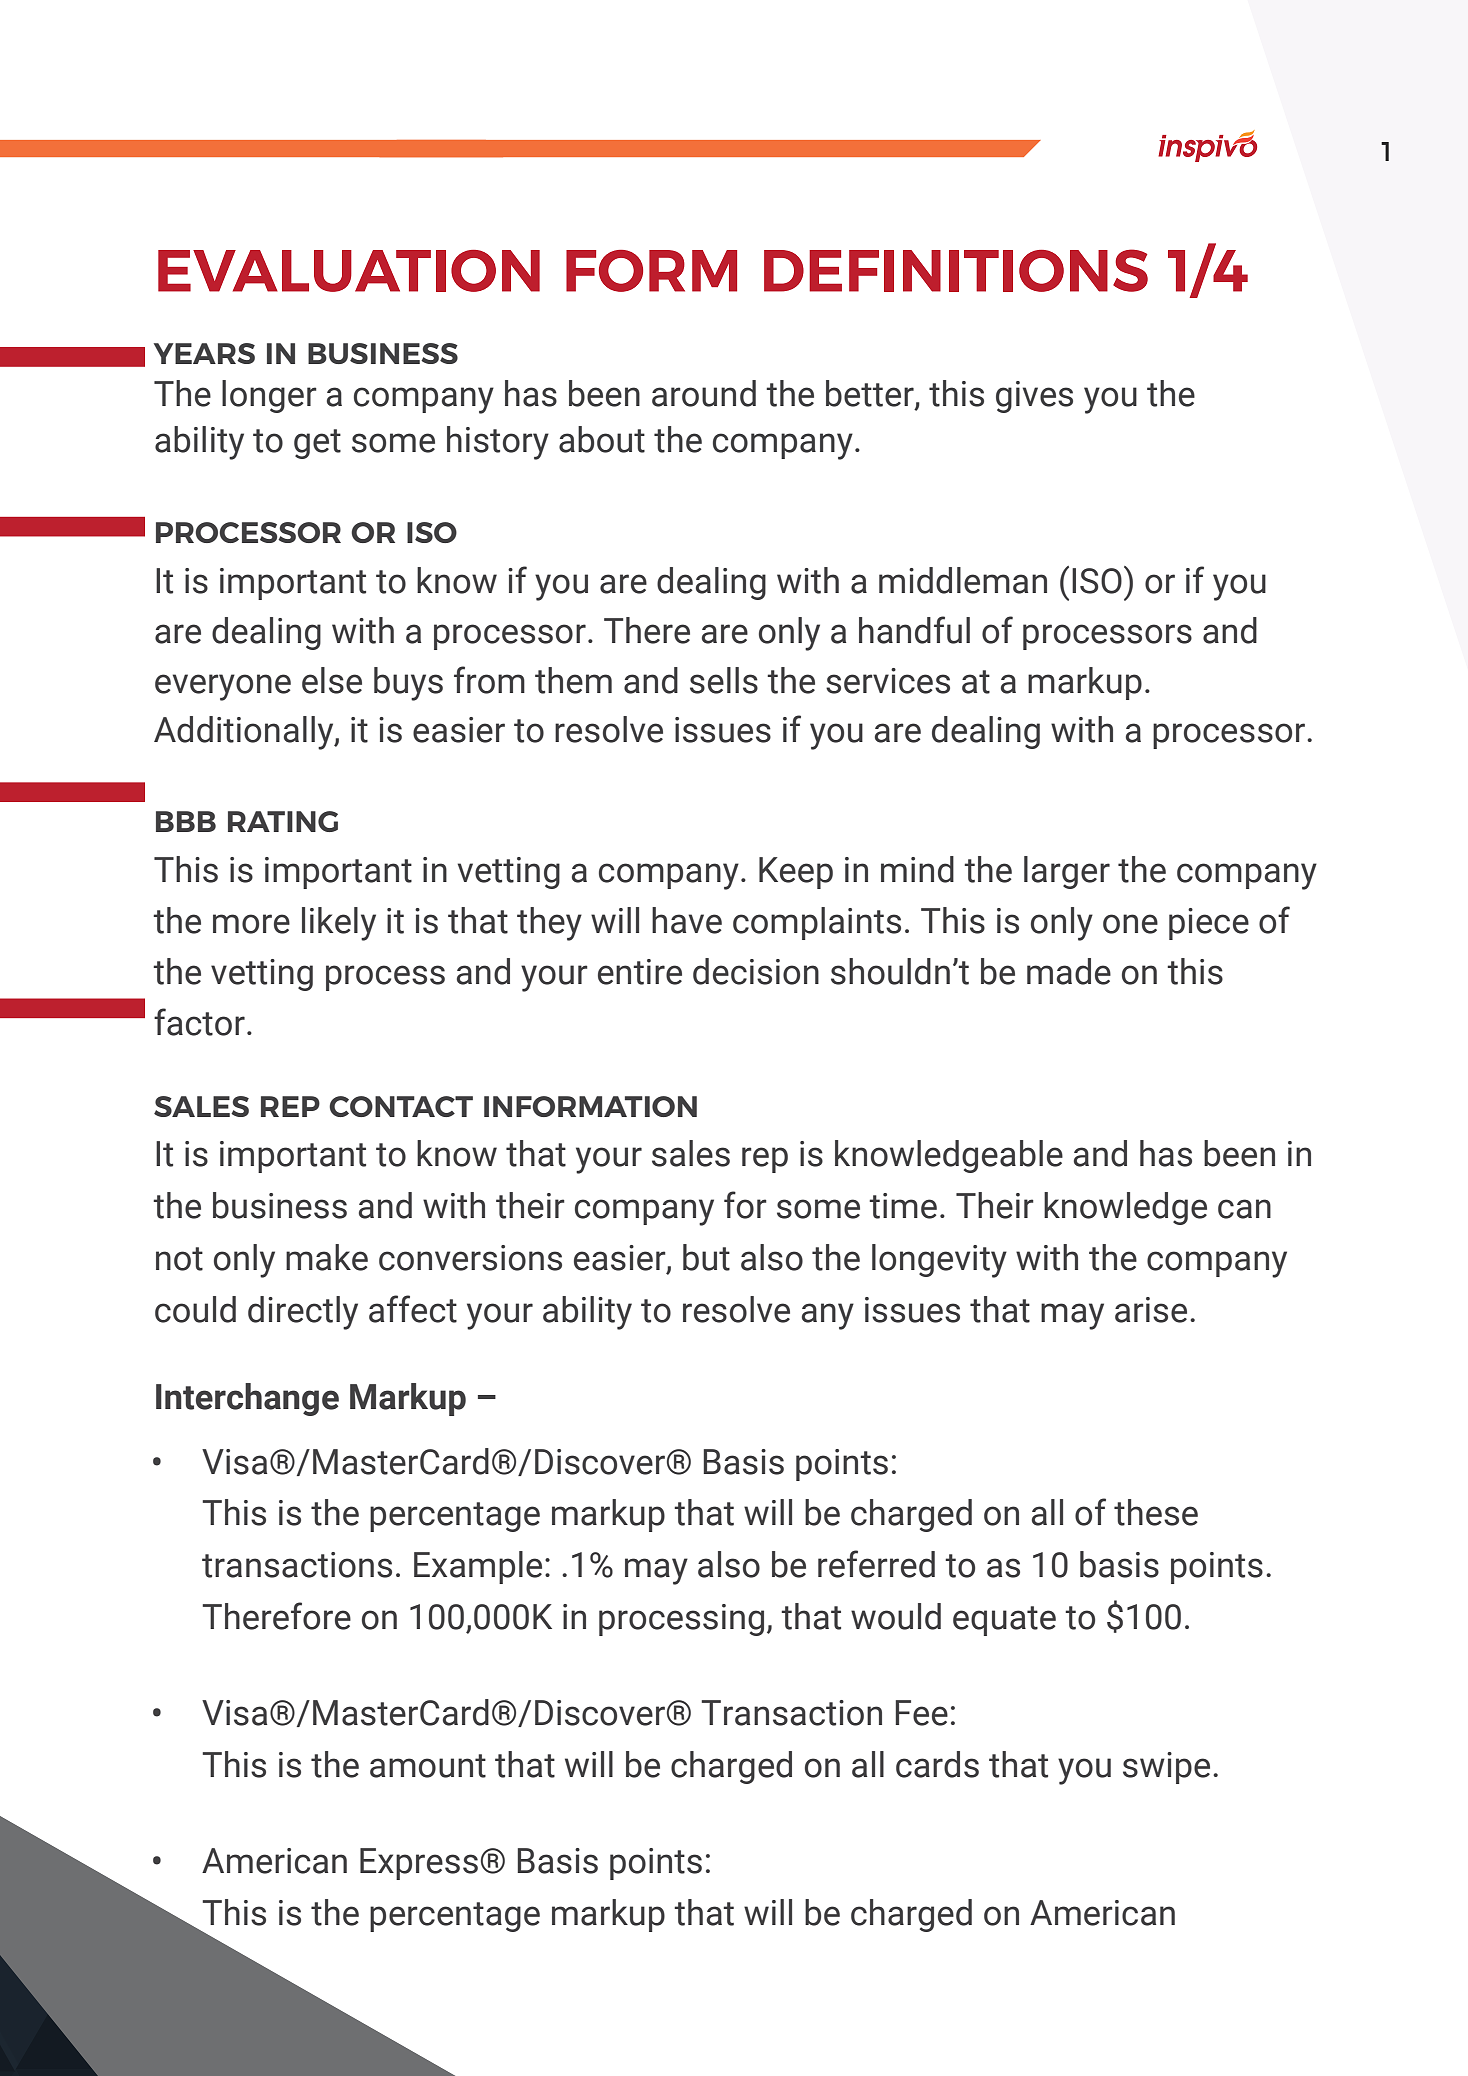  What do you see at coordinates (706, 1257) in the screenshot?
I see `but` at bounding box center [706, 1257].
